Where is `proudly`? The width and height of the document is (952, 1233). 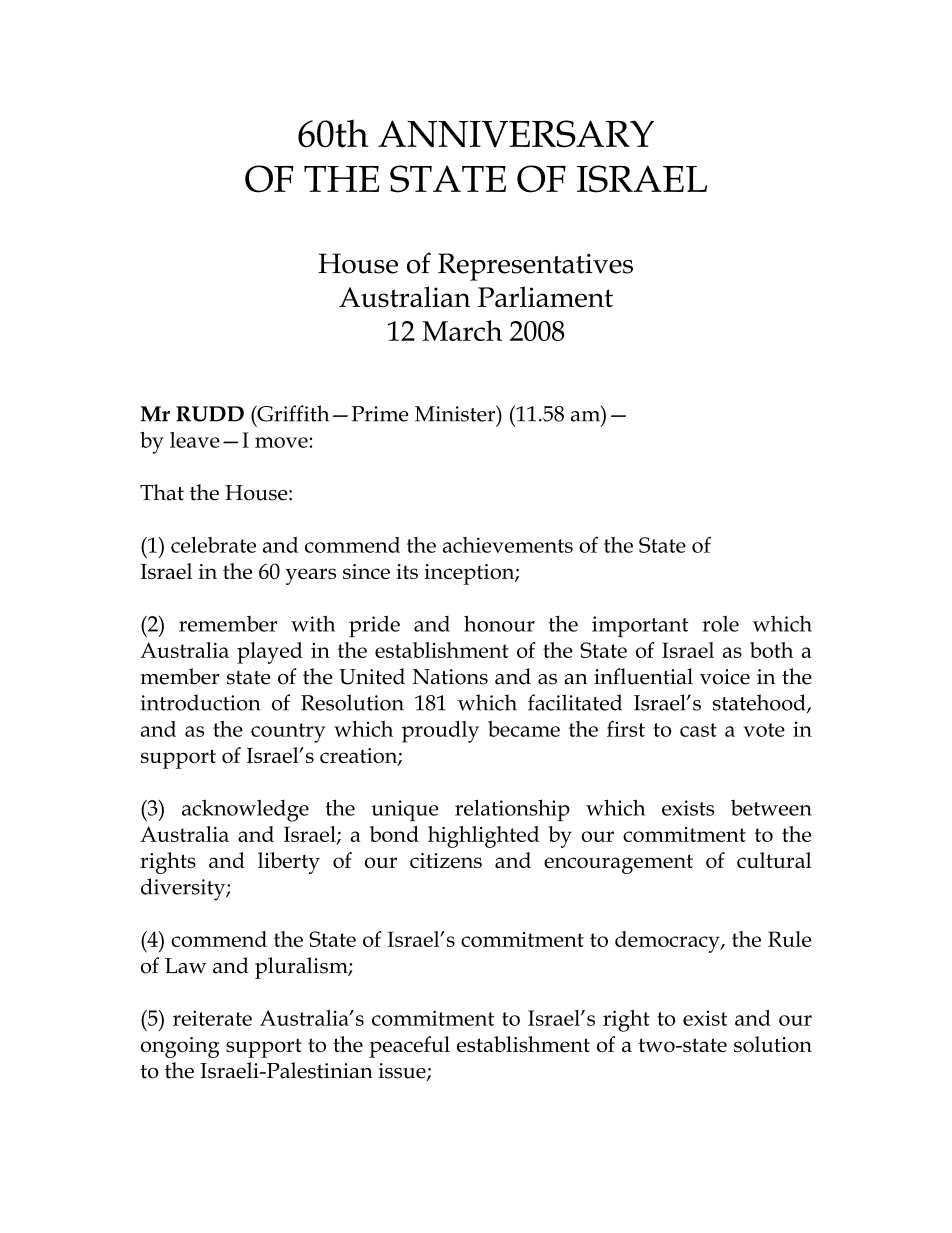 proudly is located at coordinates (440, 732).
